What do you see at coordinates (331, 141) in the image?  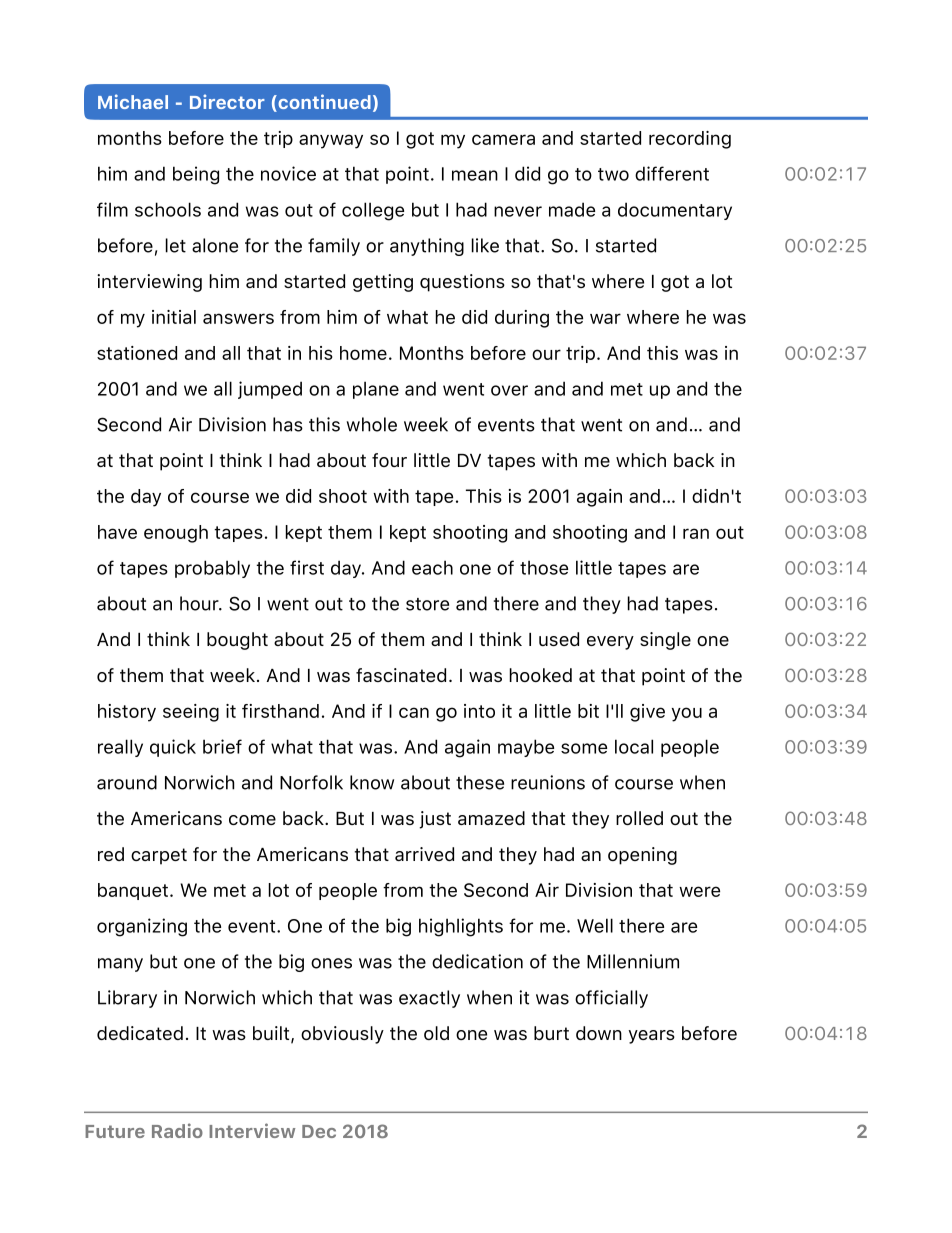 I see `anyway` at bounding box center [331, 141].
